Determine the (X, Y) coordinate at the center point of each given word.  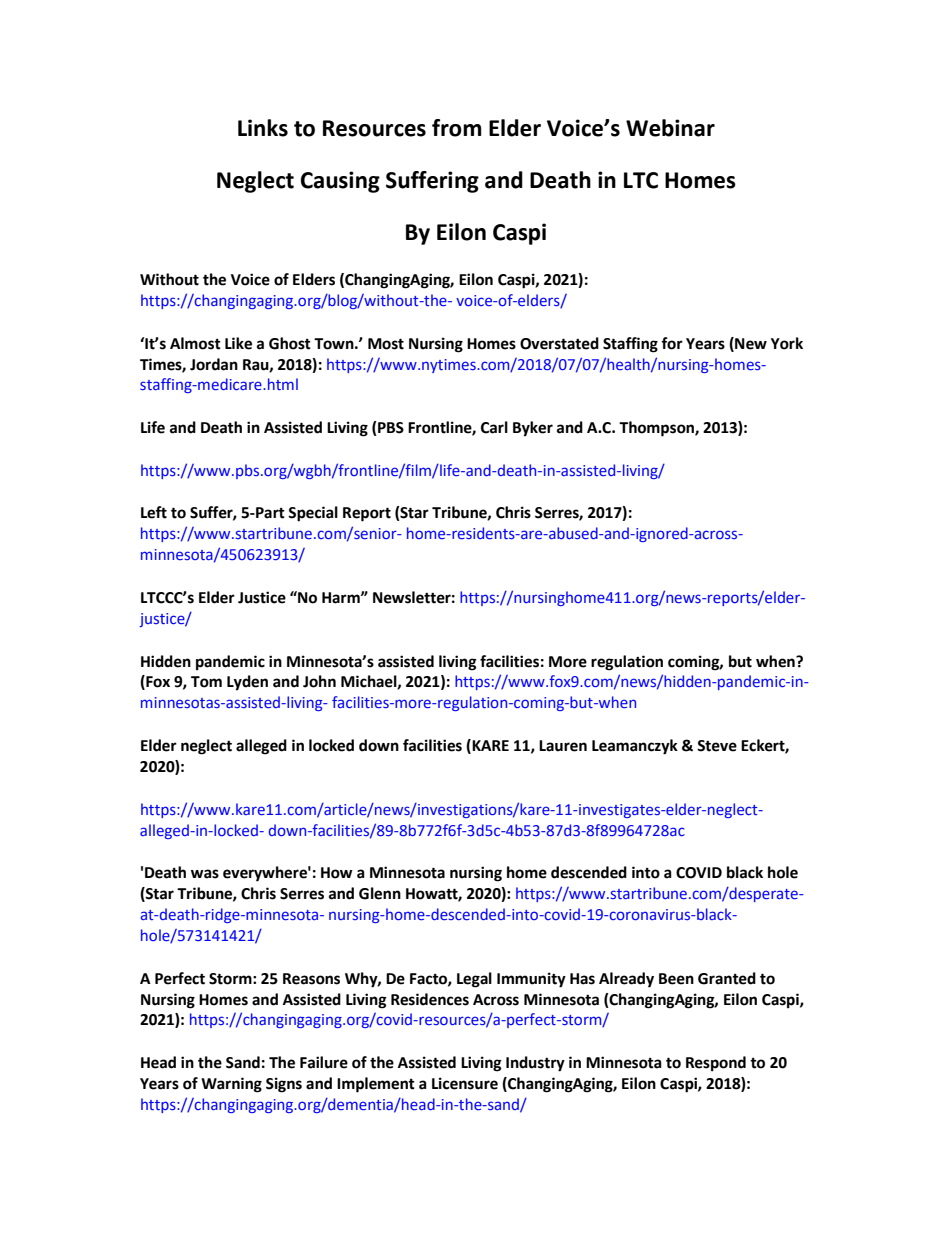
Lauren (563, 746)
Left (154, 512)
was (205, 874)
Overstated (559, 343)
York (787, 343)
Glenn (380, 893)
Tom (206, 682)
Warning (231, 1085)
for (672, 343)
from (457, 128)
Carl (494, 427)
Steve (717, 746)
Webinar (670, 128)
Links (263, 128)
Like (238, 343)
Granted (727, 978)
